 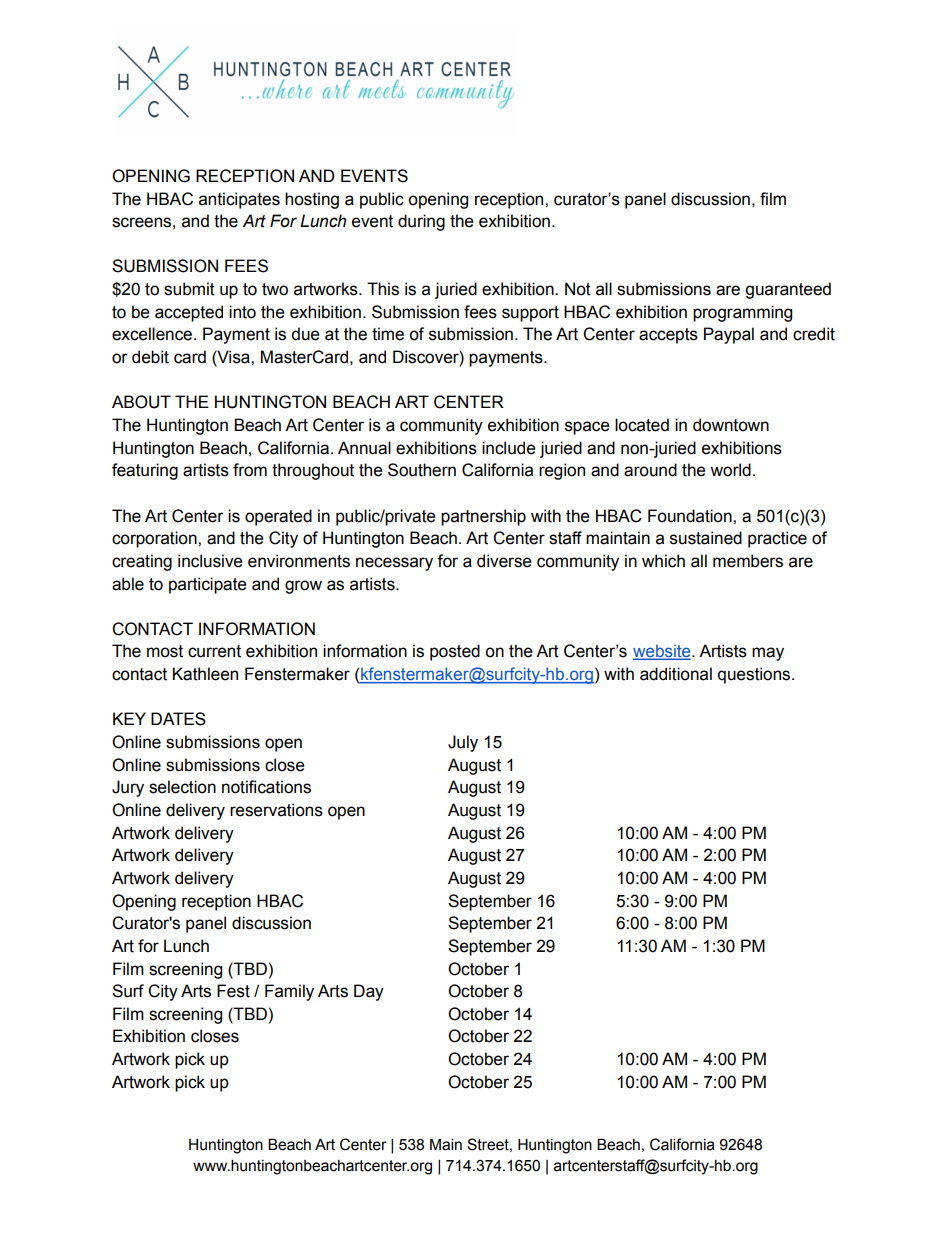 I want to click on world, so click(x=730, y=470).
